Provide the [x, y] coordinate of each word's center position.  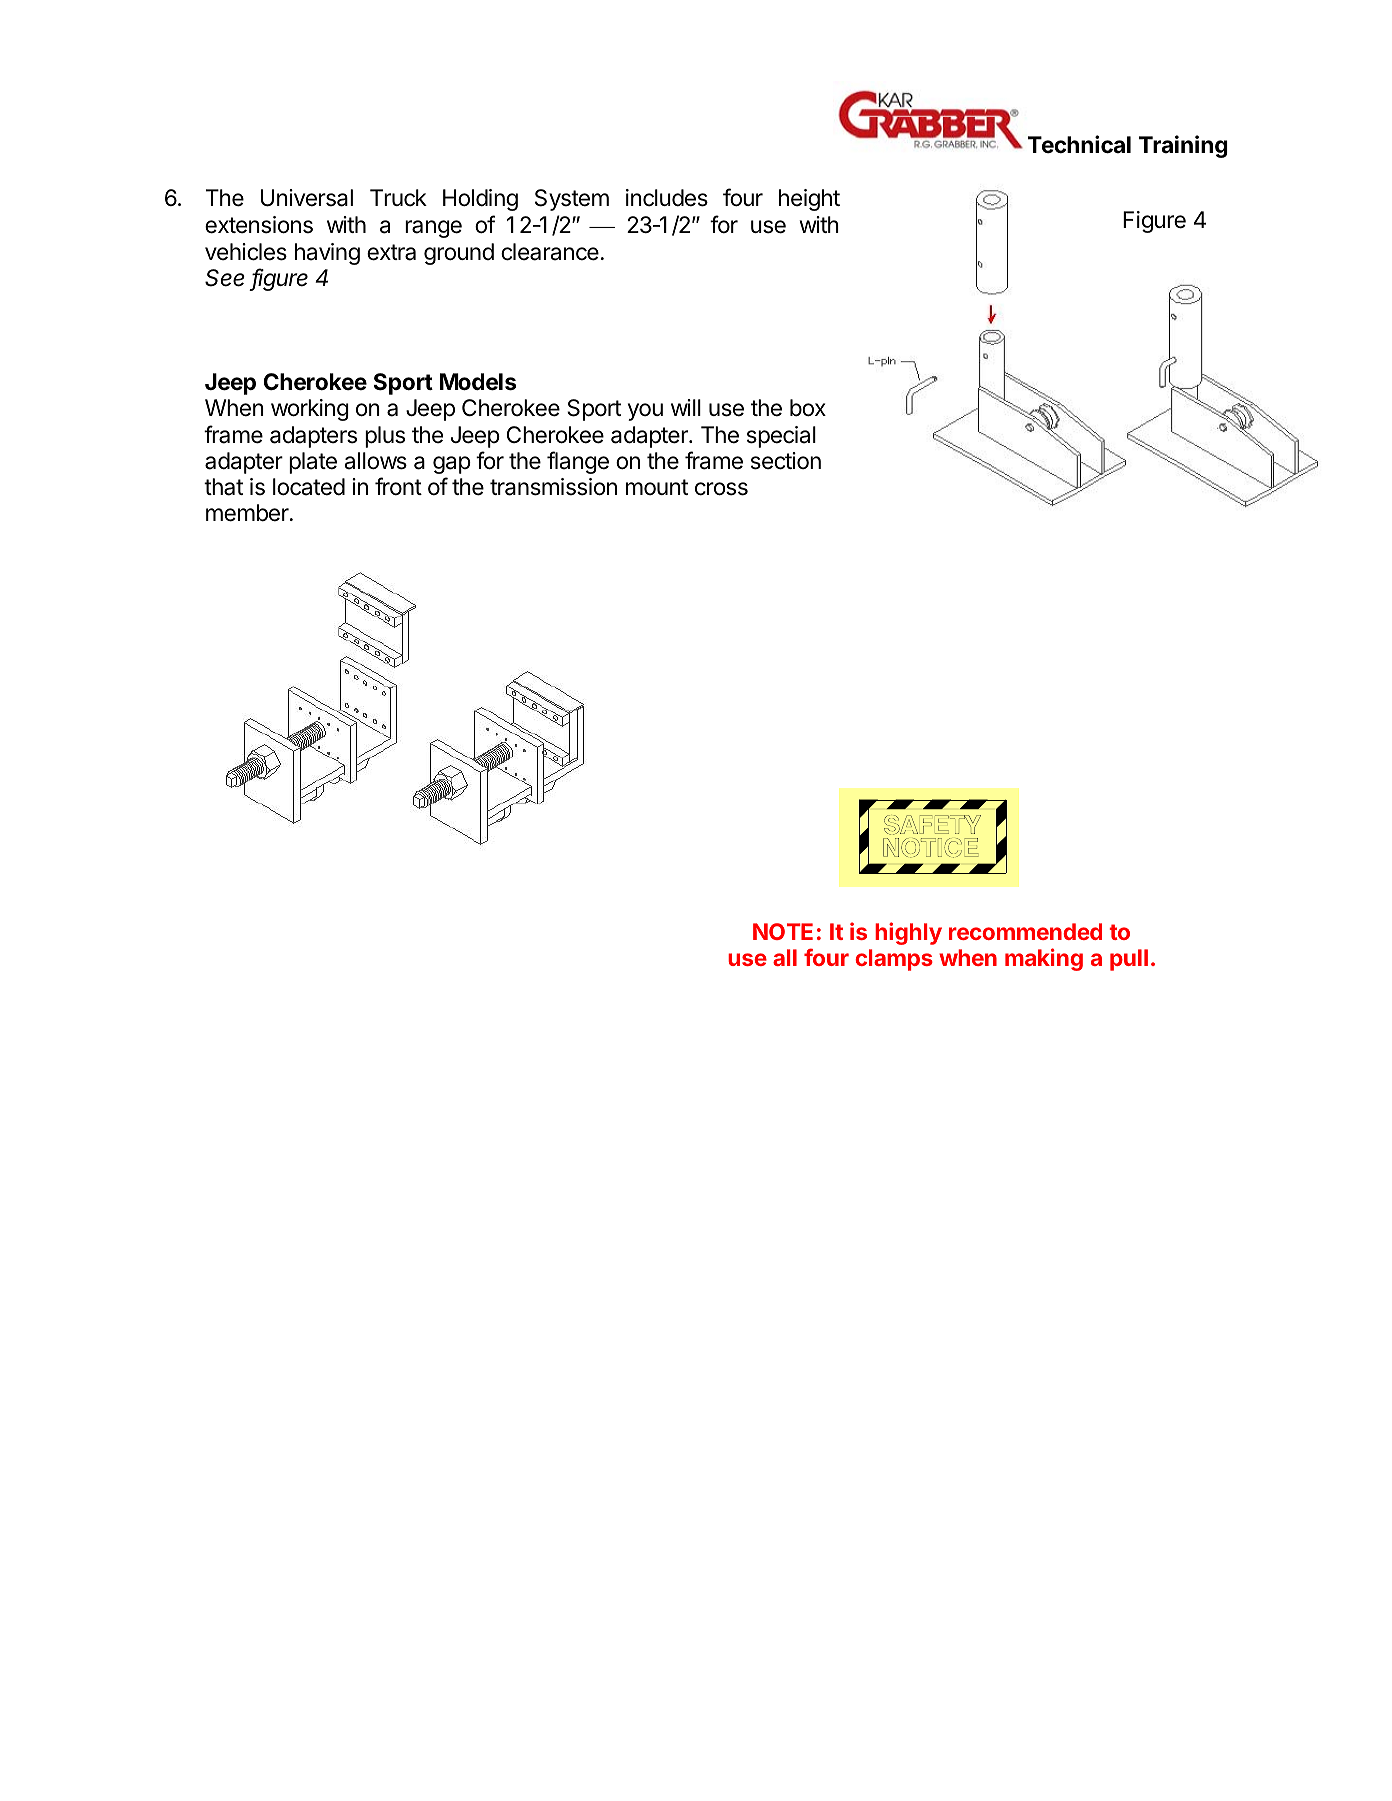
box [808, 408]
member [248, 513]
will [686, 407]
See [225, 278]
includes [667, 198]
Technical [1079, 144]
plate [313, 463]
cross [721, 489]
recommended [1025, 931]
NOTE [783, 931]
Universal [307, 198]
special [781, 437]
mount [657, 487]
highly [908, 933]
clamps [894, 960]
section [786, 461]
